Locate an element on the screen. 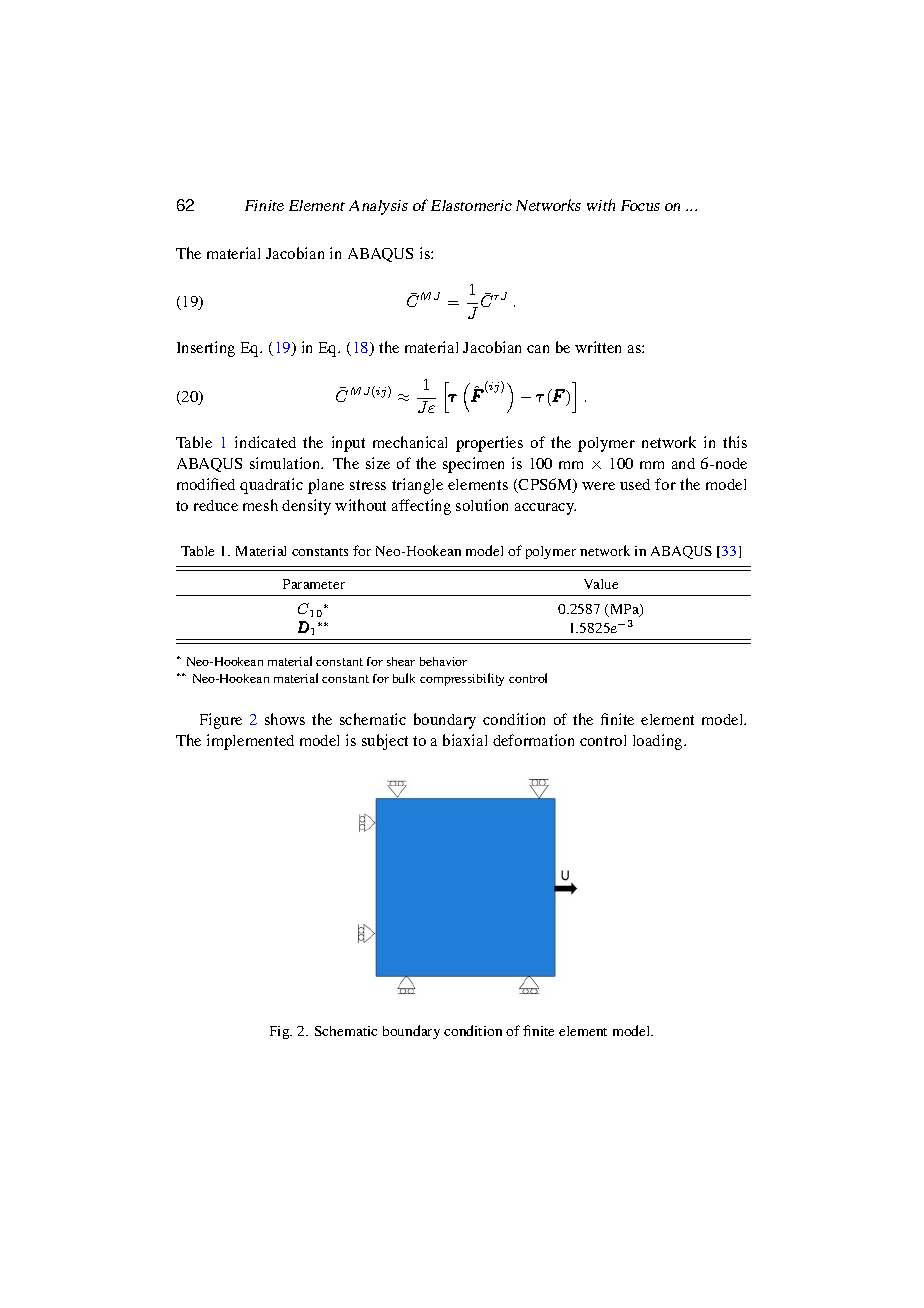 The image size is (924, 1308). Parameter is located at coordinates (314, 584).
